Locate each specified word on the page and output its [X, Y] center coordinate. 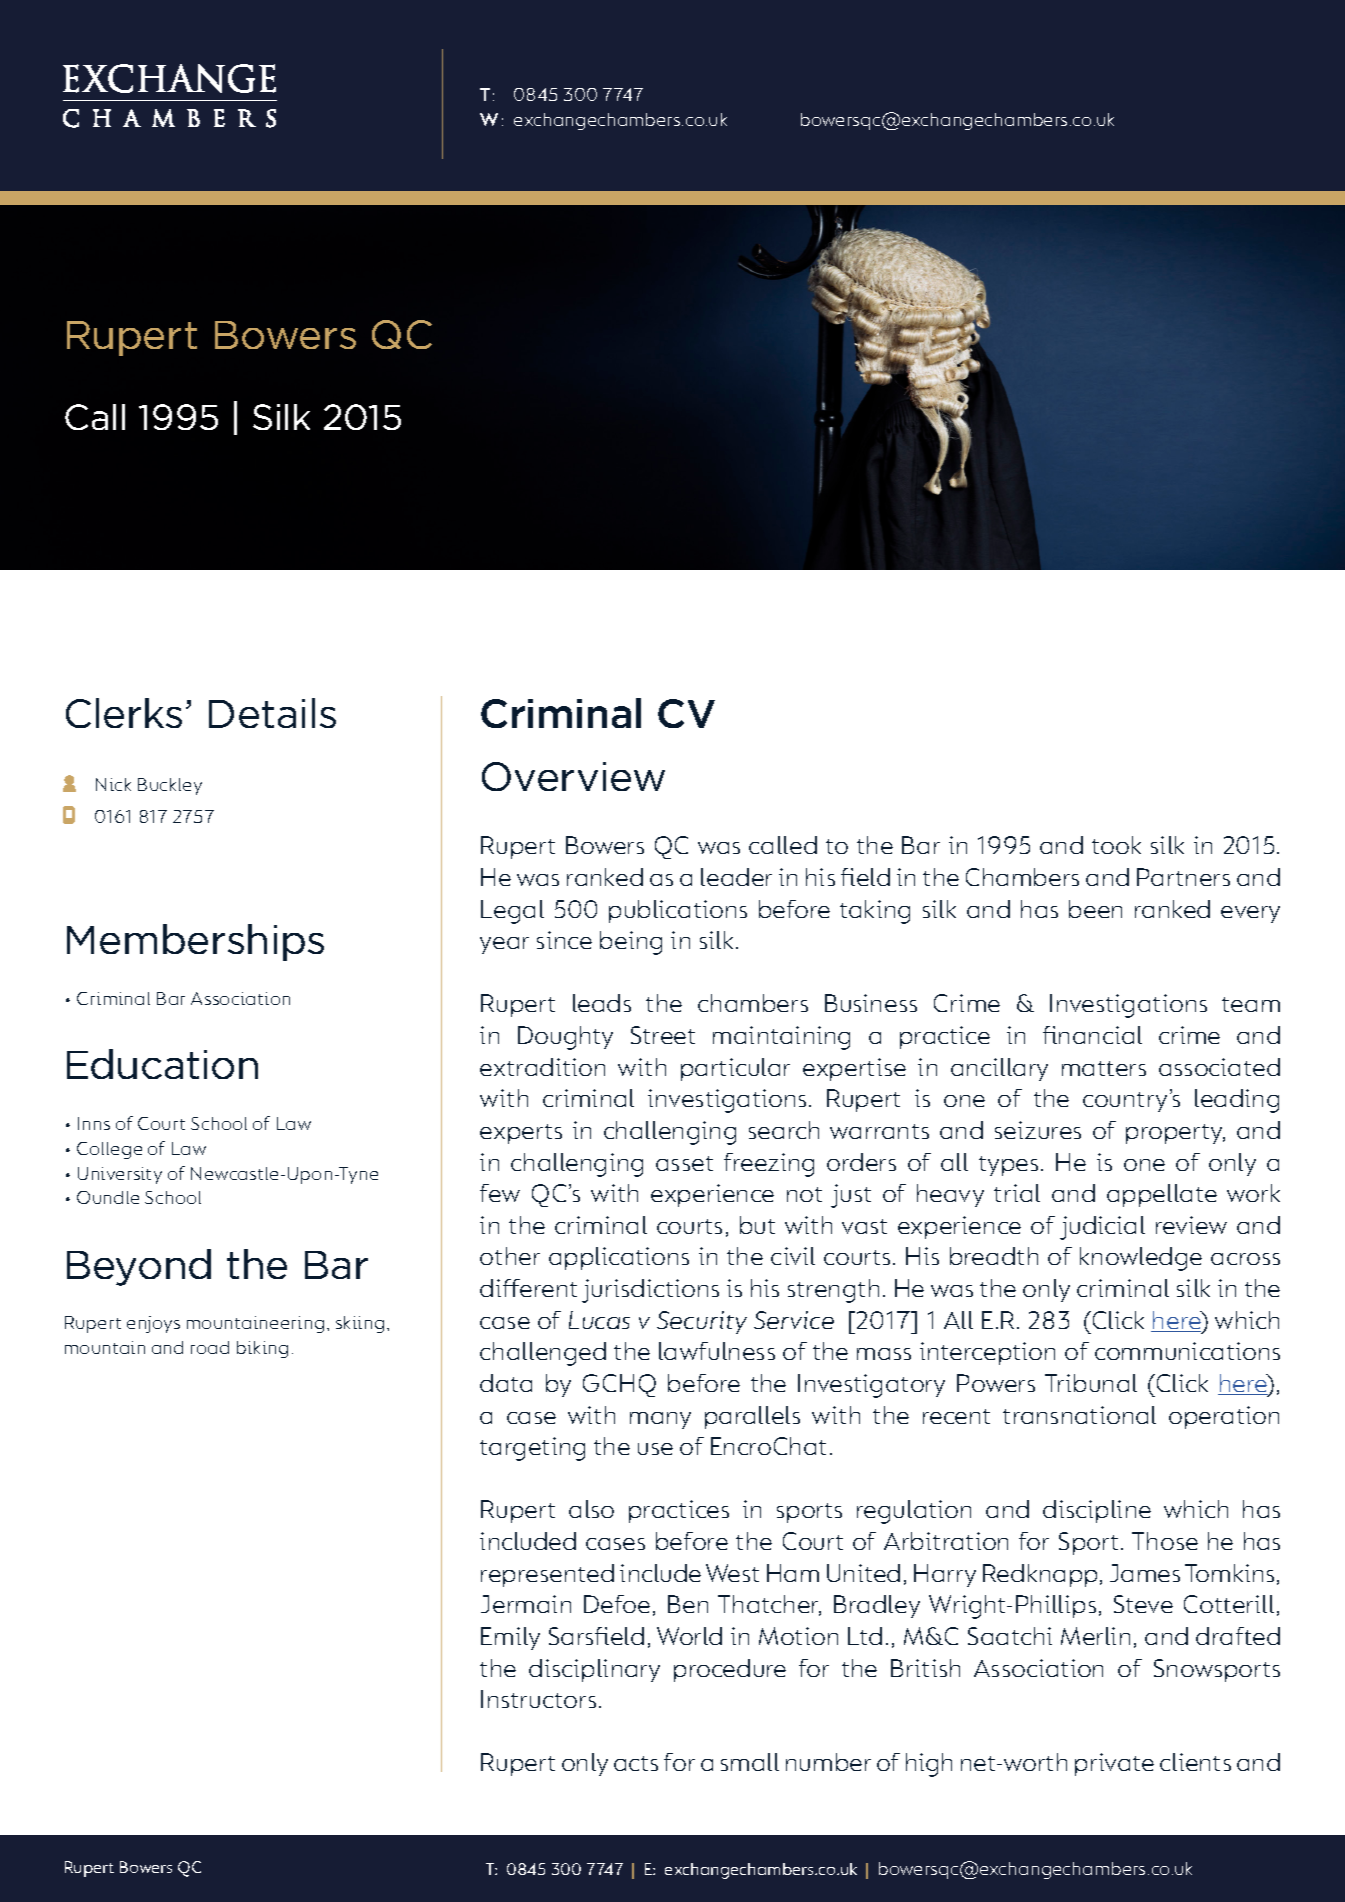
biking [262, 1349]
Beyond [139, 1267]
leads [602, 1003]
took [1116, 845]
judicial [1102, 1228]
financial [1092, 1035]
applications [619, 1258]
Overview [573, 776]
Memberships [195, 942]
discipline [1097, 1511]
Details [272, 713]
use [655, 1449]
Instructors [538, 1699]
